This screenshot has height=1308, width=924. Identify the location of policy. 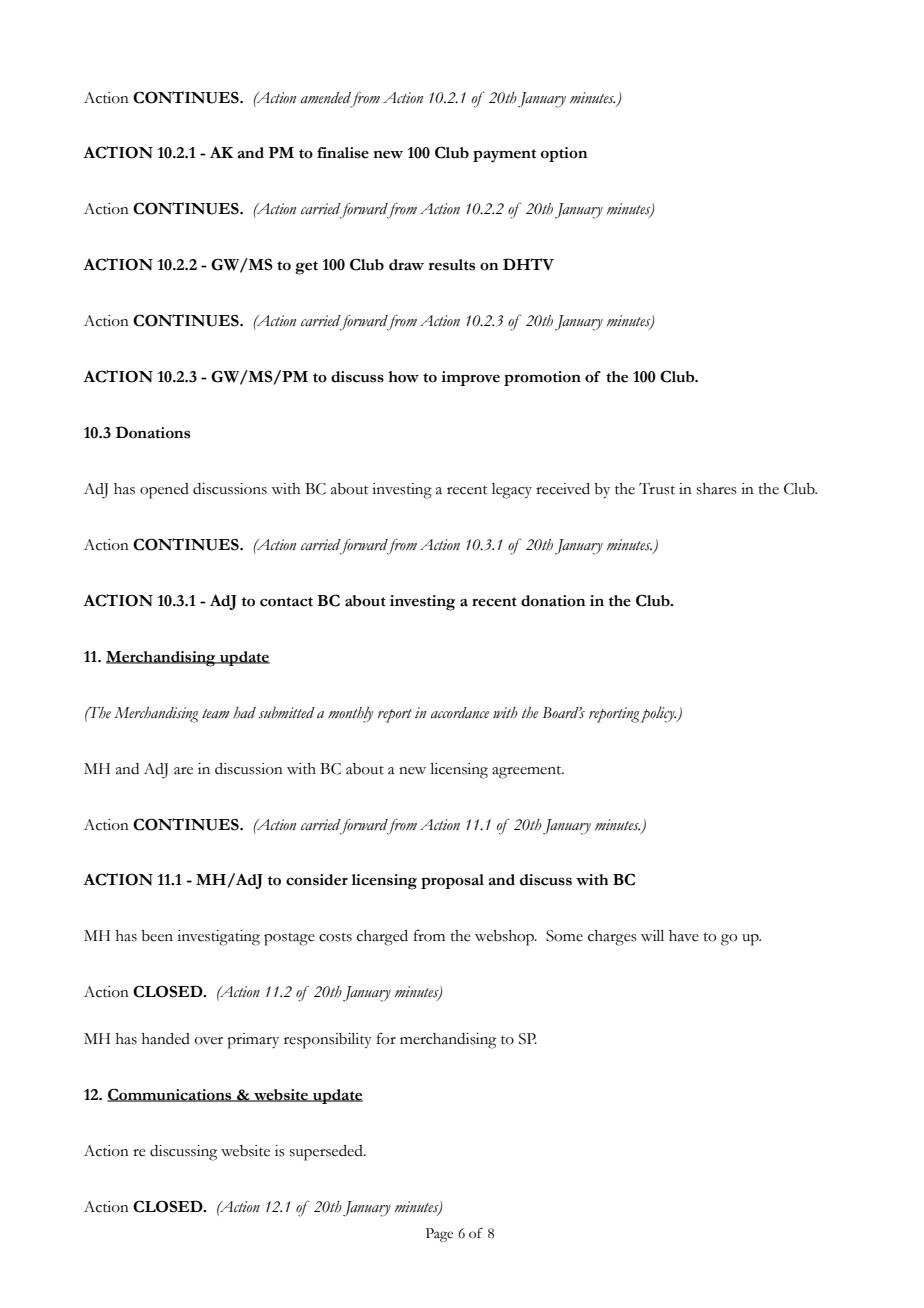
(658, 714).
